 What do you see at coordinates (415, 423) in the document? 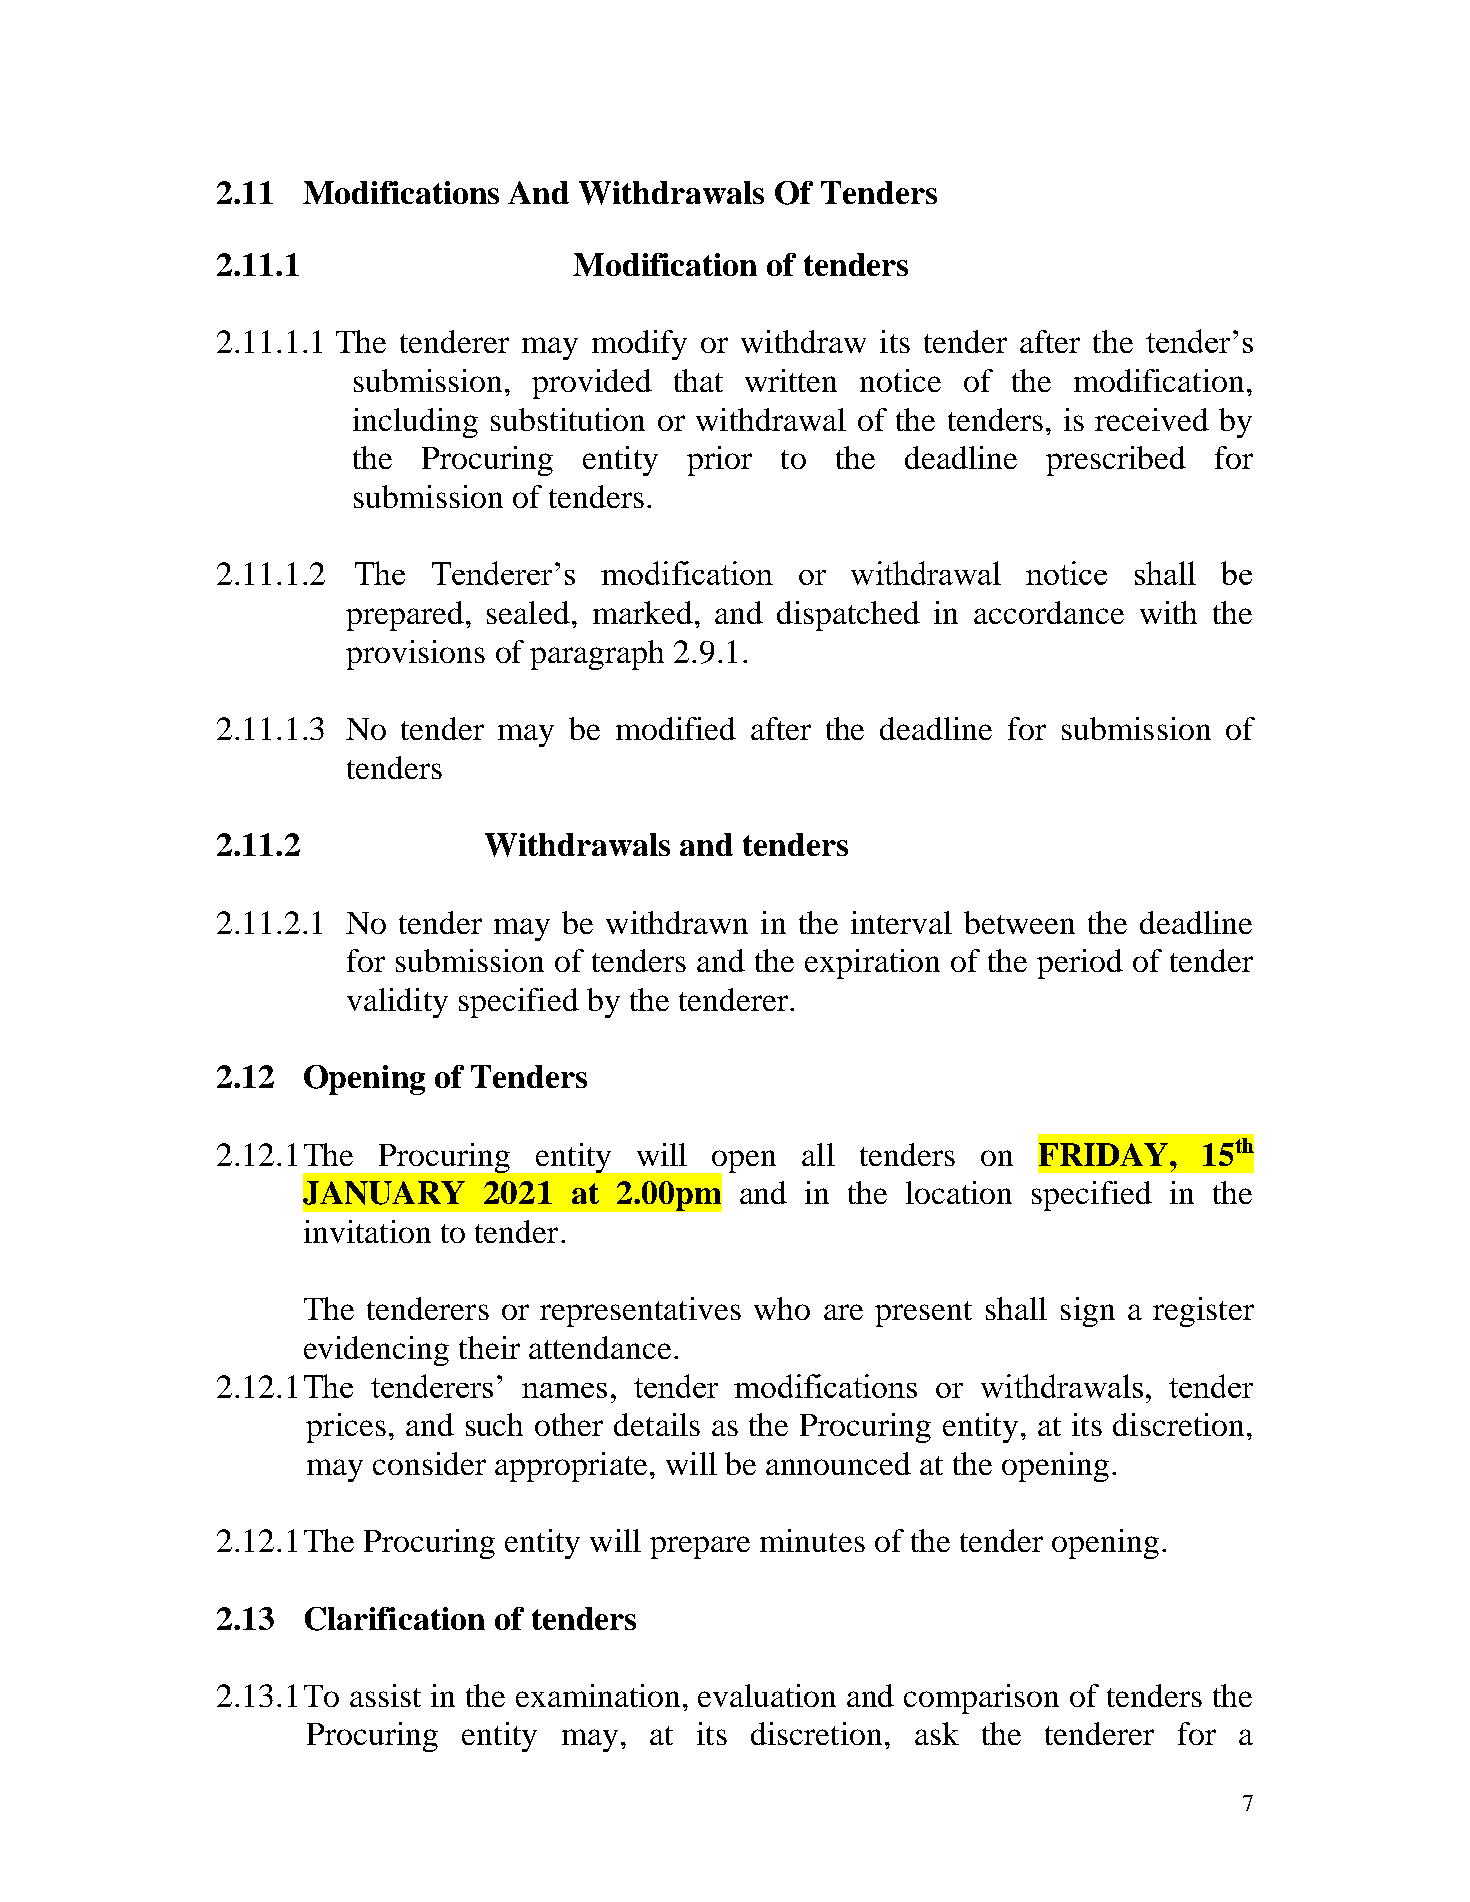
I see `including` at bounding box center [415, 423].
